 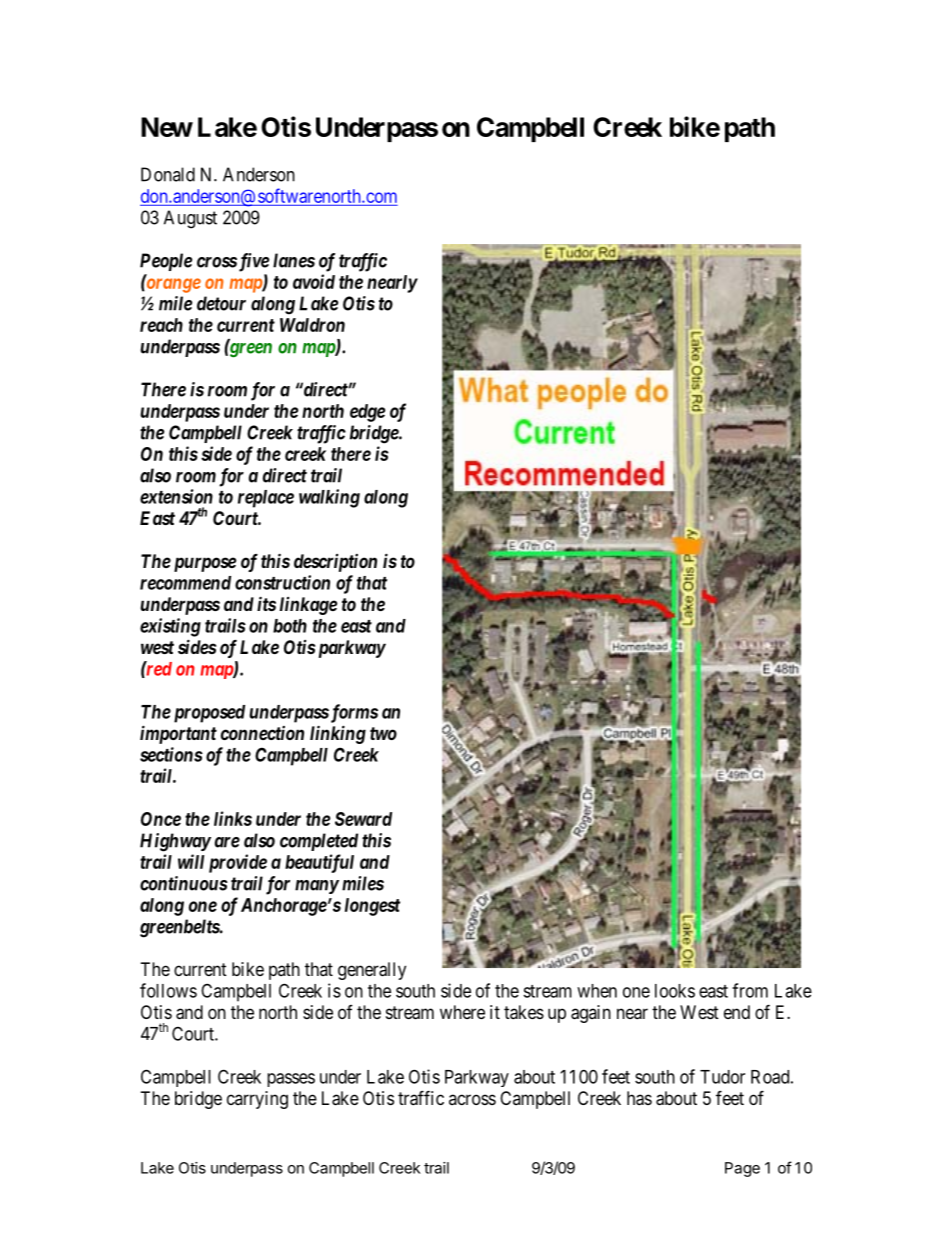 What do you see at coordinates (266, 499) in the document?
I see `replace` at bounding box center [266, 499].
